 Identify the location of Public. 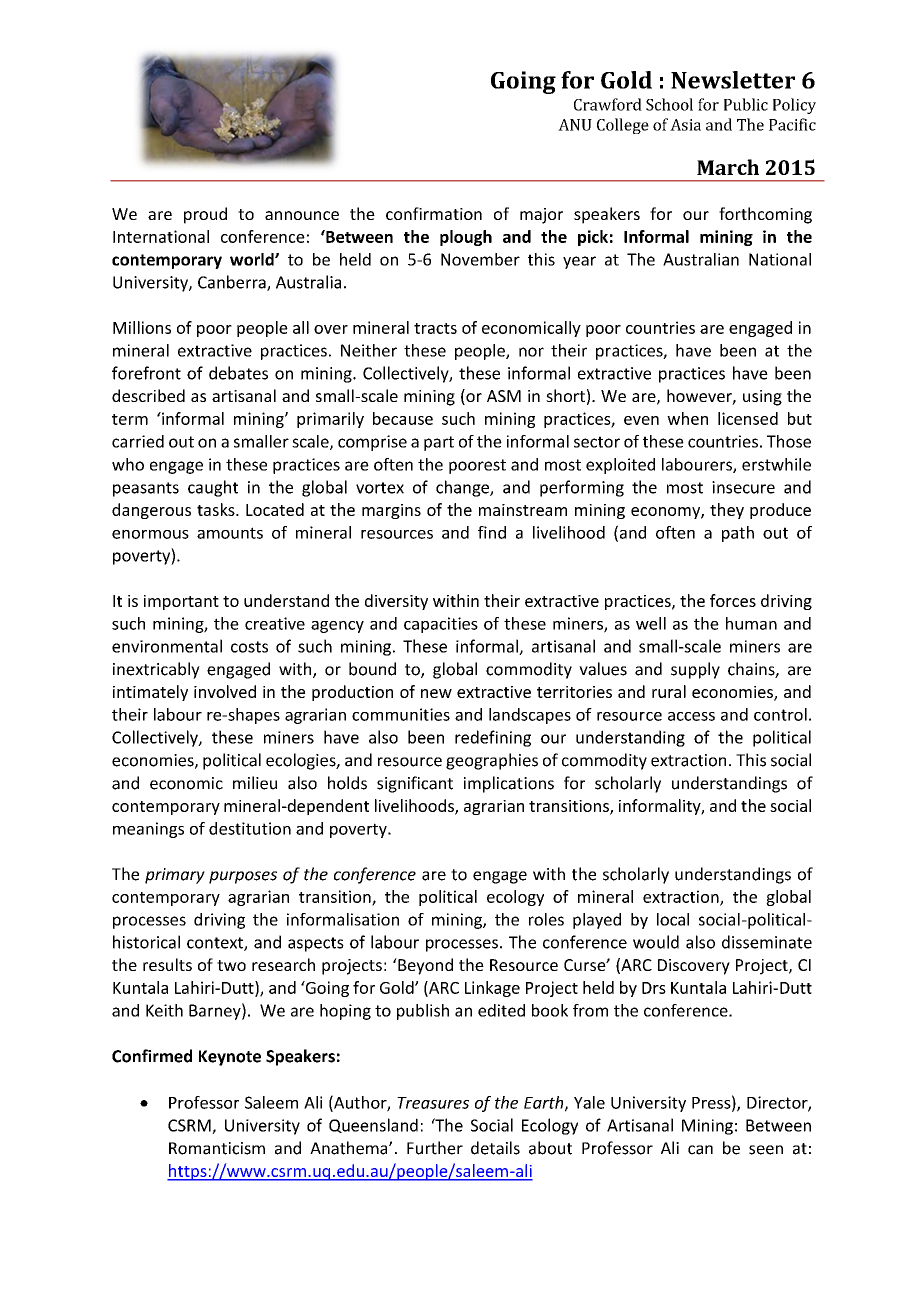
(746, 104).
